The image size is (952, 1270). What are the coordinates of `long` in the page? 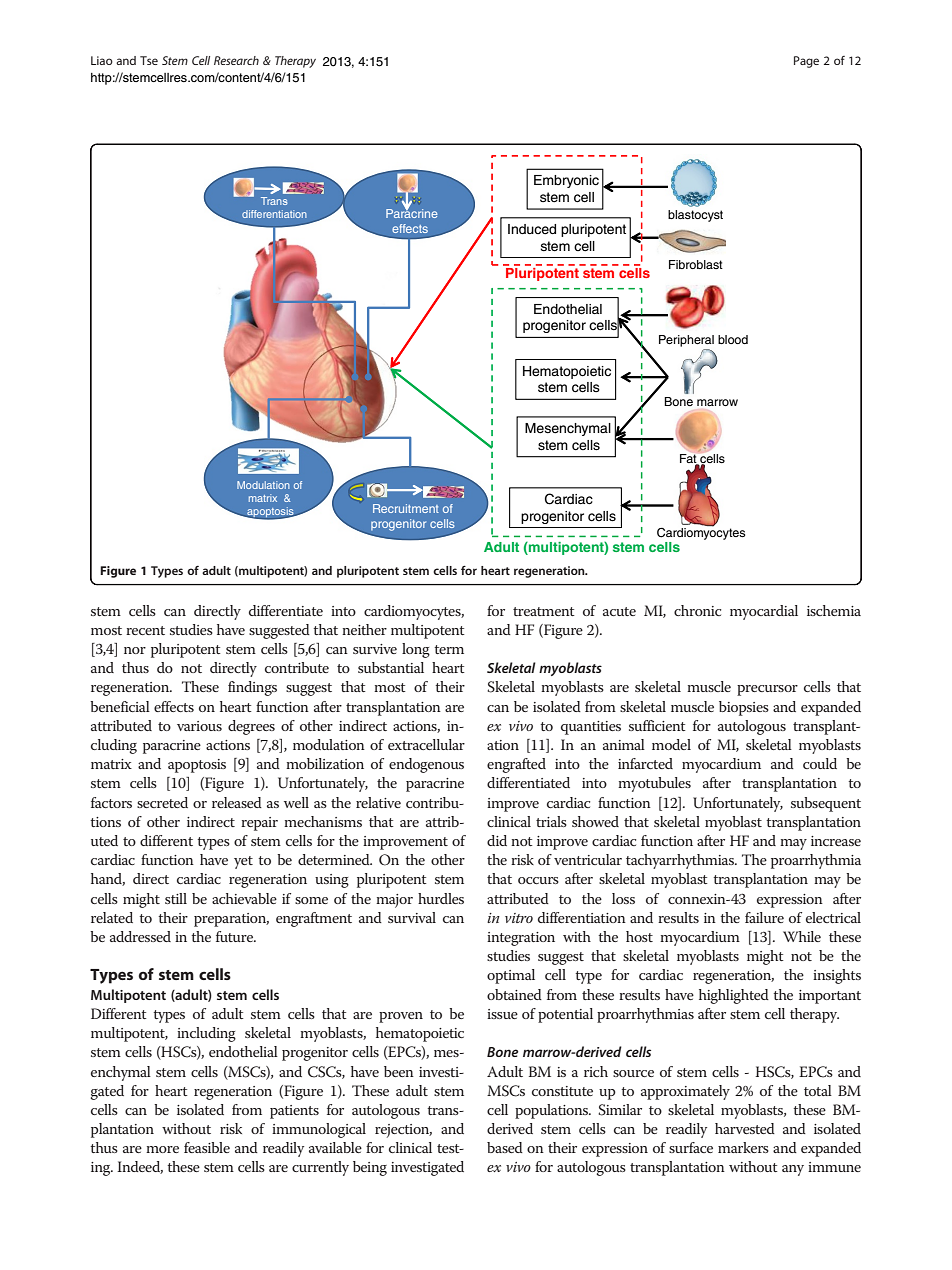 It's located at (416, 650).
